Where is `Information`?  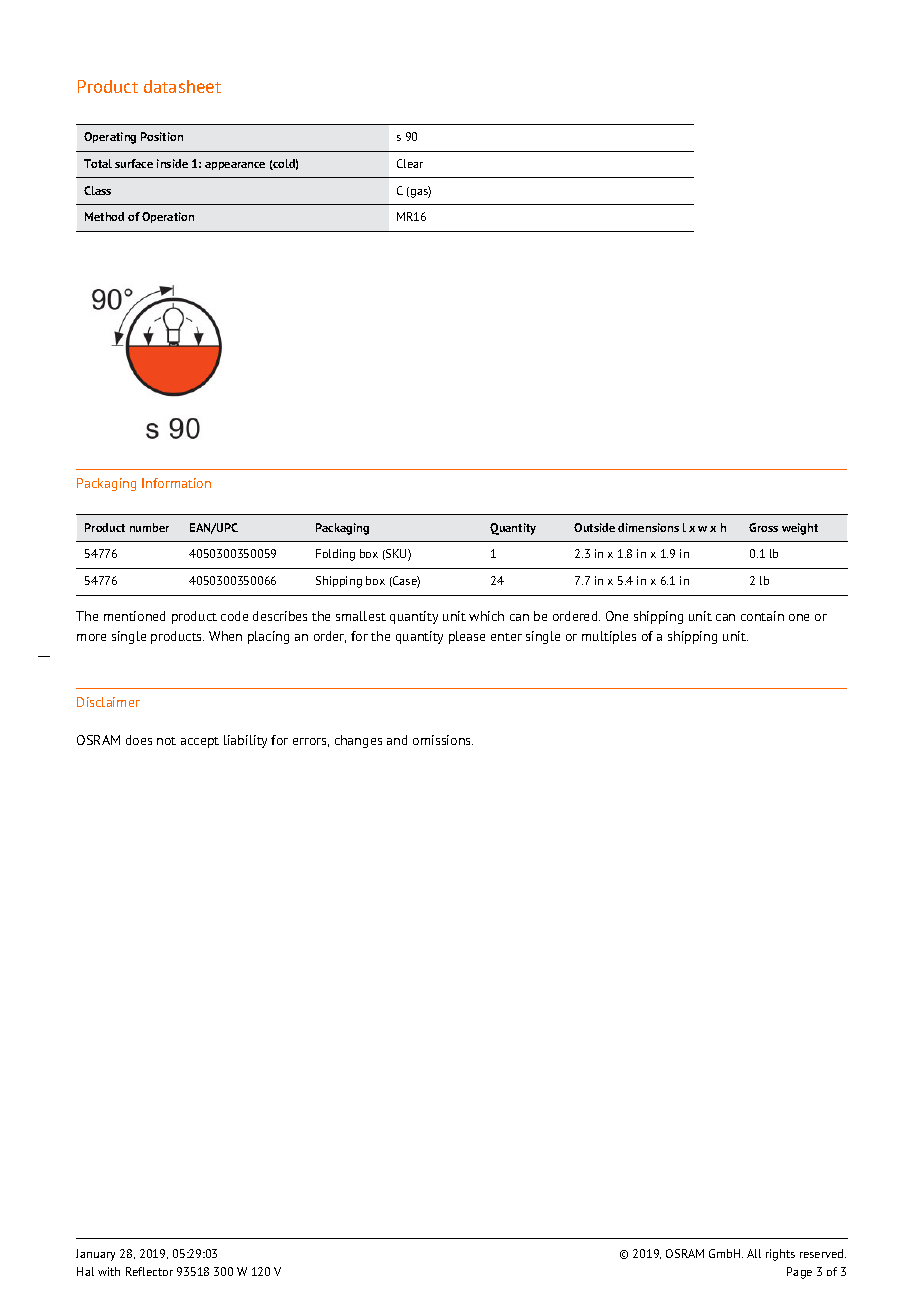
Information is located at coordinates (176, 483).
